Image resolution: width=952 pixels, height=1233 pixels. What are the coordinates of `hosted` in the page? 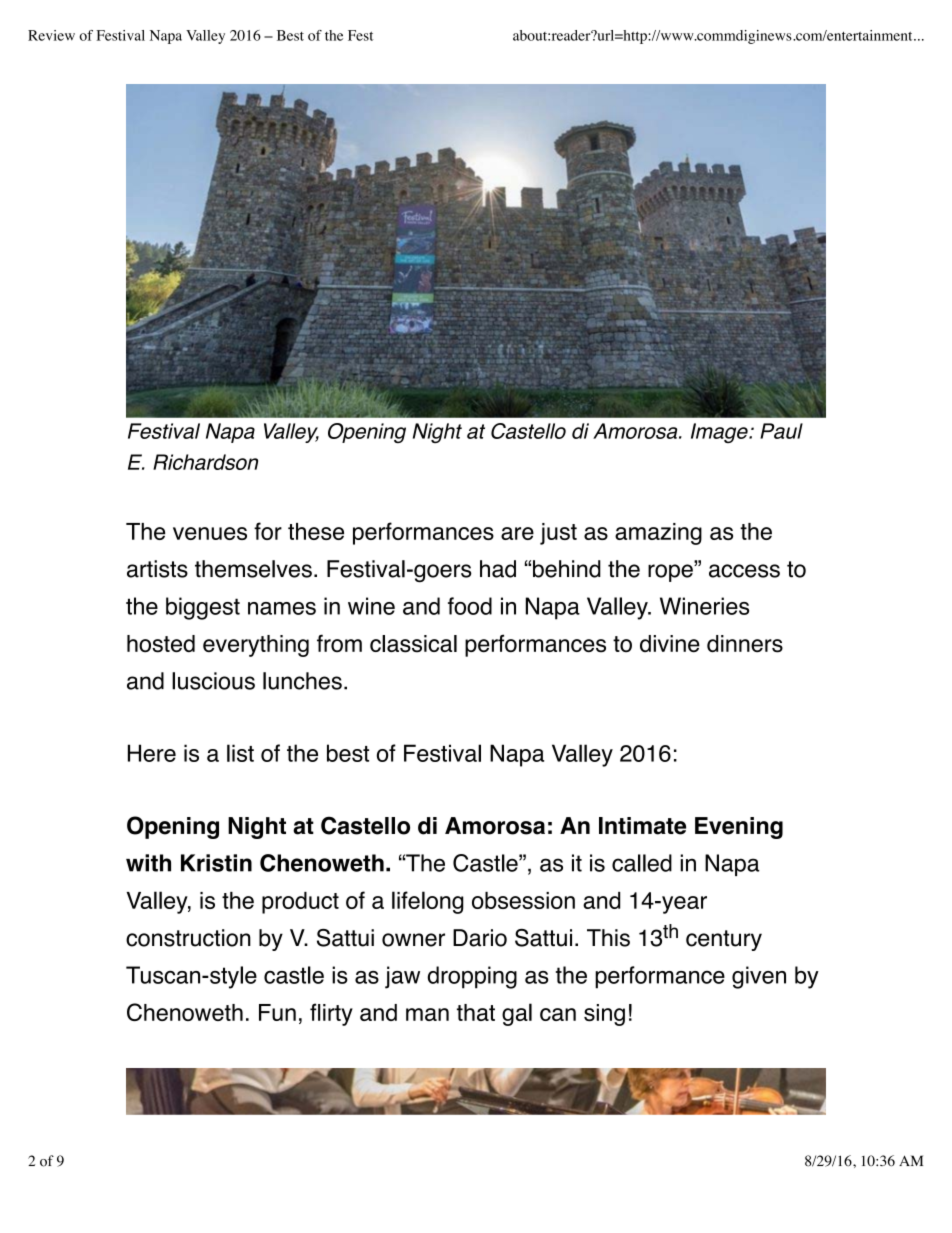 It's located at (161, 644).
